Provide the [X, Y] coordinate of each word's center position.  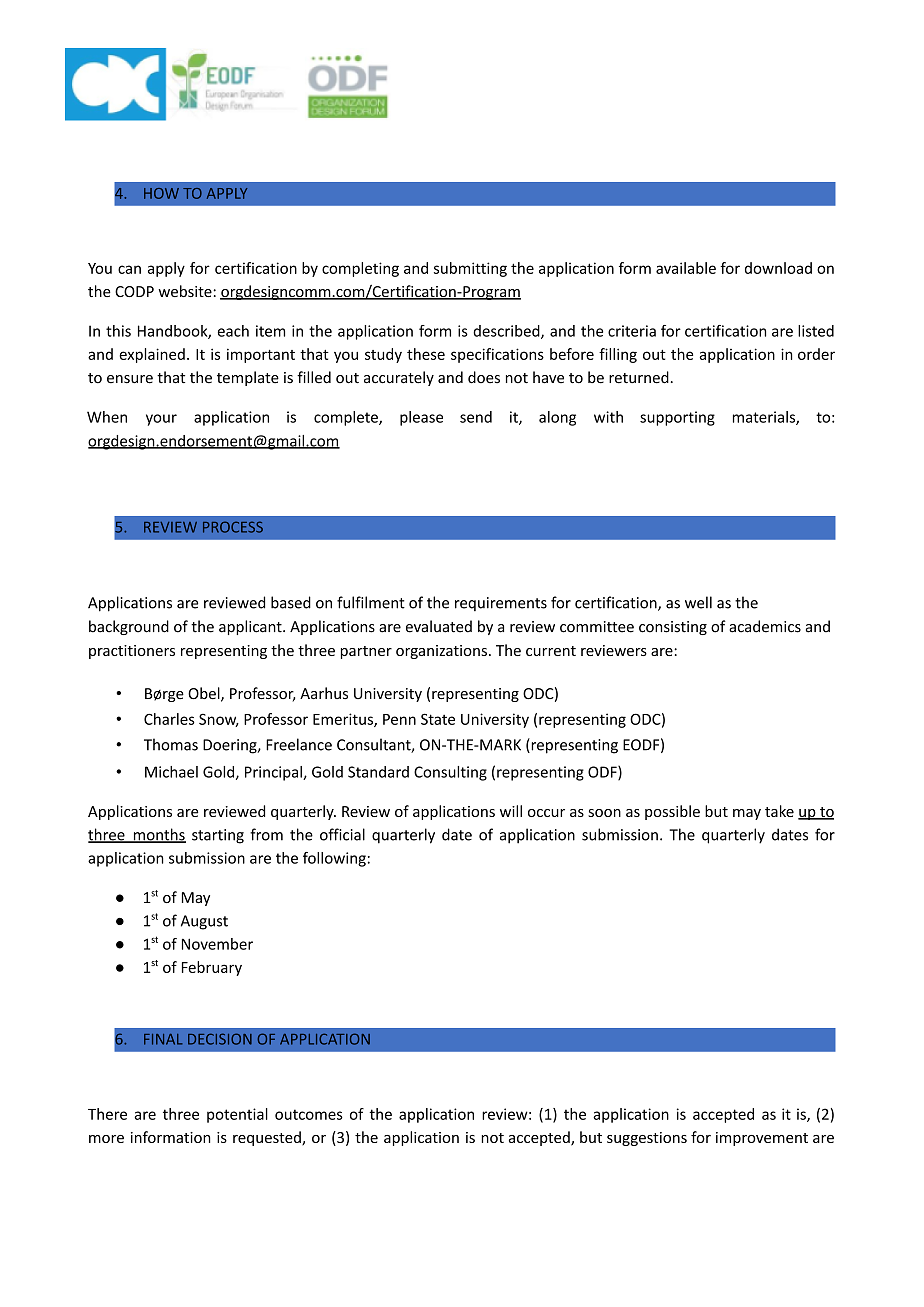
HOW [161, 193]
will [511, 811]
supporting [677, 418]
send [476, 417]
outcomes [309, 1114]
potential [237, 1115]
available [686, 268]
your [161, 420]
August [204, 922]
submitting [470, 269]
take [779, 811]
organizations [441, 652]
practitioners [132, 652]
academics [765, 626]
